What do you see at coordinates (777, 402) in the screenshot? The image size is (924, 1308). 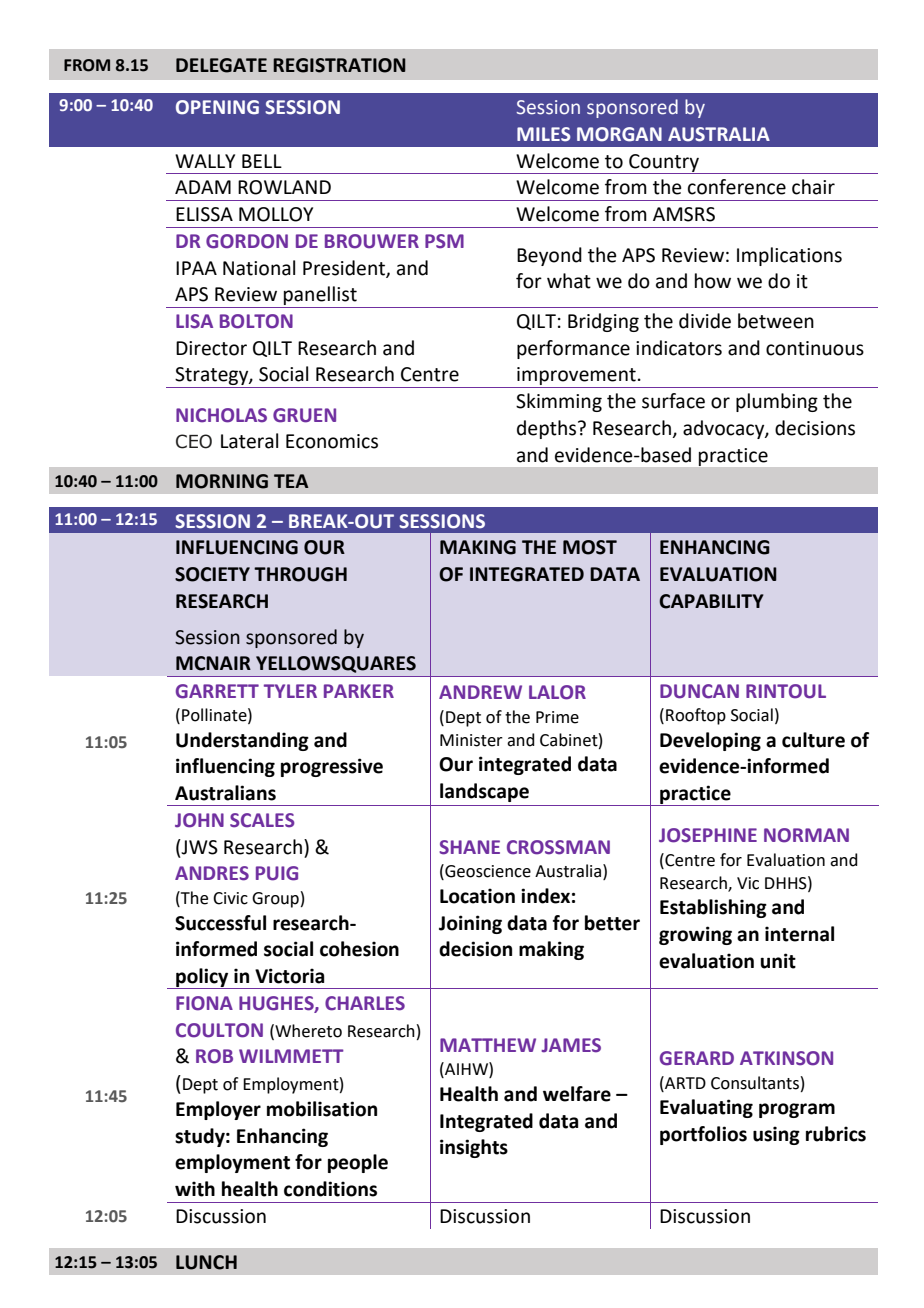 I see `plumbing` at bounding box center [777, 402].
